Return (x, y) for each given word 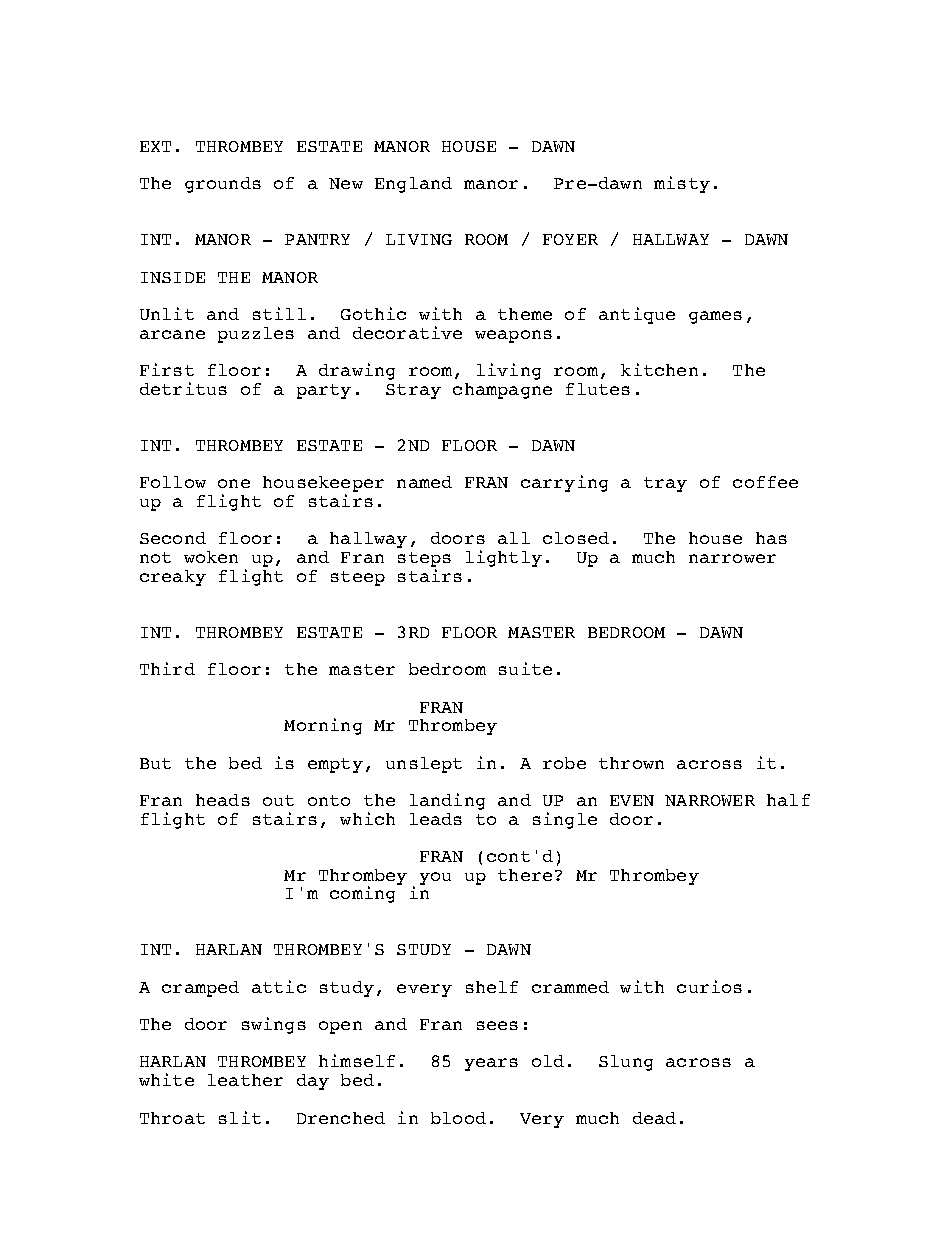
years (491, 1064)
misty (682, 184)
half (788, 800)
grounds (223, 185)
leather (245, 1080)
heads (223, 800)
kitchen (659, 369)
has (771, 538)
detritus (183, 388)
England (413, 185)
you (435, 878)
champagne (502, 391)
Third (167, 668)
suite (525, 668)
